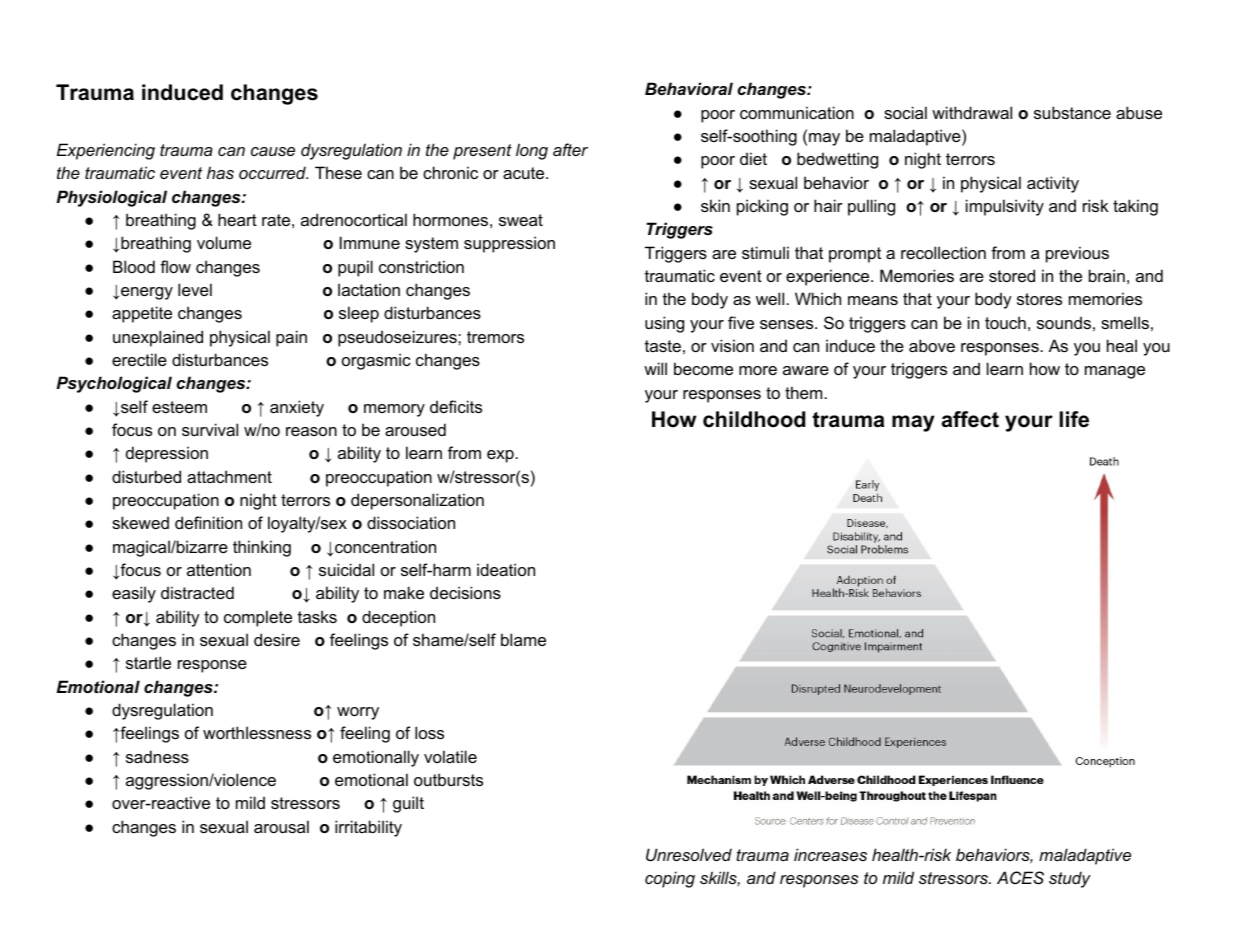  Describe the element at coordinates (273, 151) in the screenshot. I see `cause` at that location.
